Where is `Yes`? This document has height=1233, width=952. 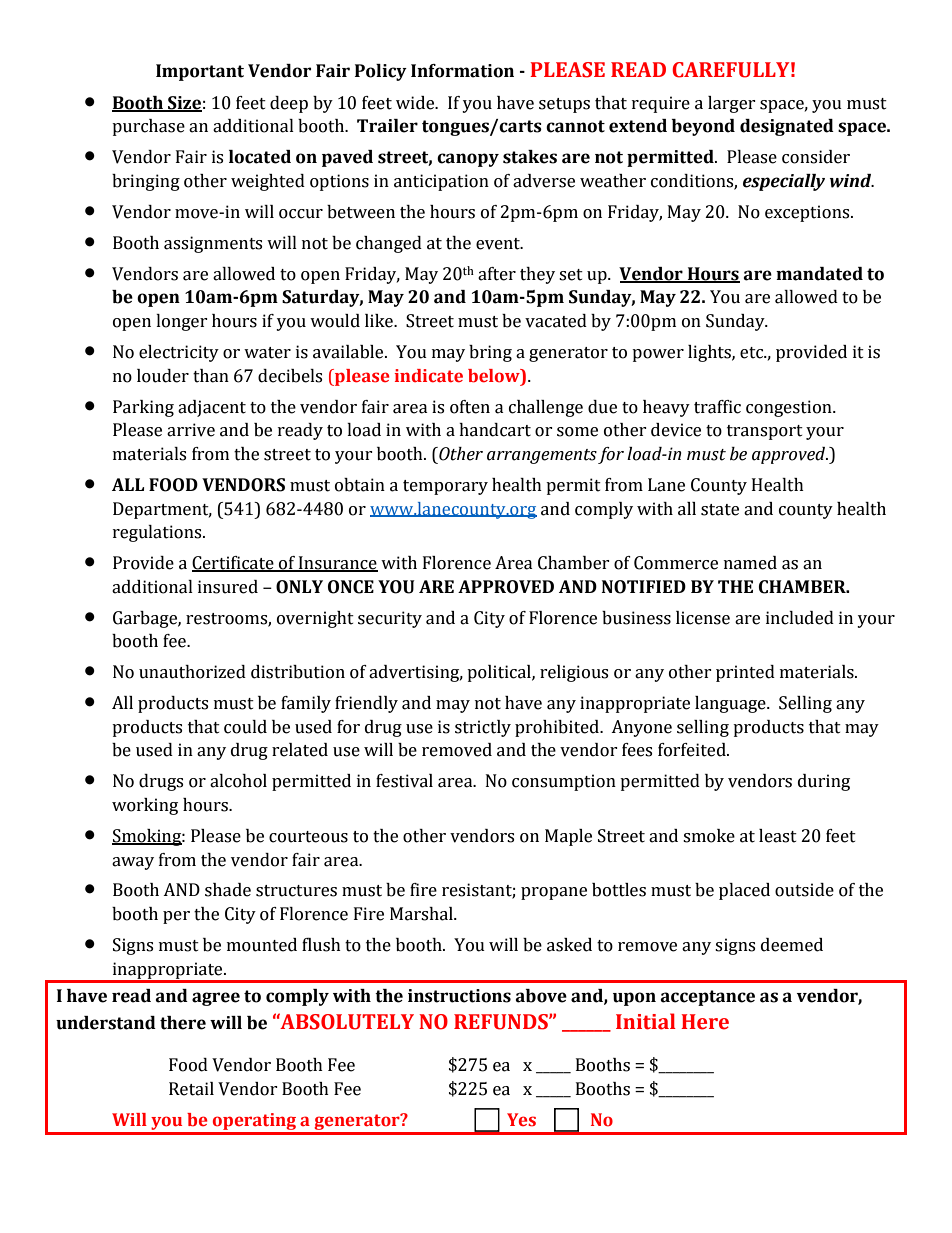
Yes is located at coordinates (521, 1120).
